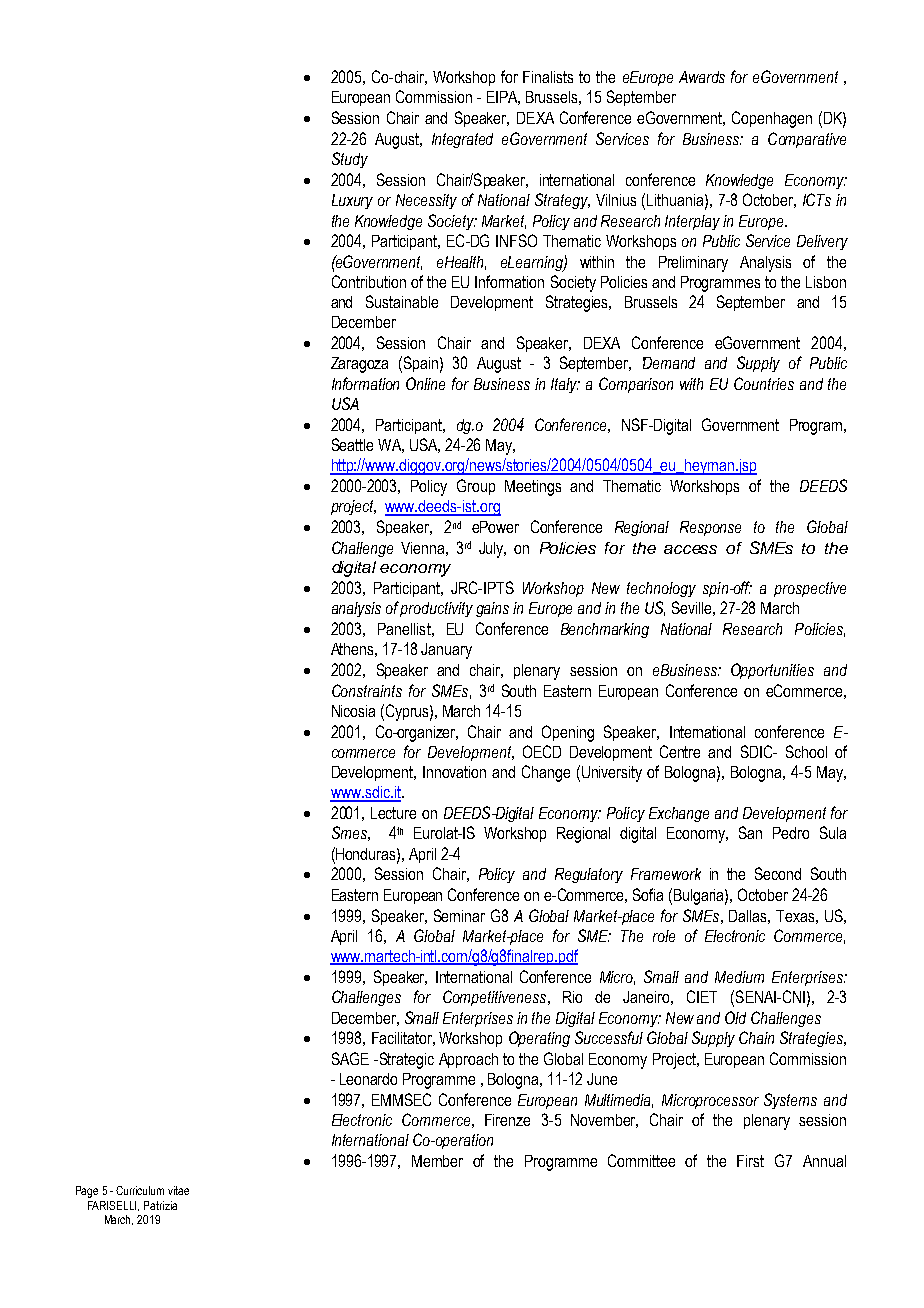 The width and height of the screenshot is (924, 1308). Describe the element at coordinates (437, 1161) in the screenshot. I see `Member` at that location.
